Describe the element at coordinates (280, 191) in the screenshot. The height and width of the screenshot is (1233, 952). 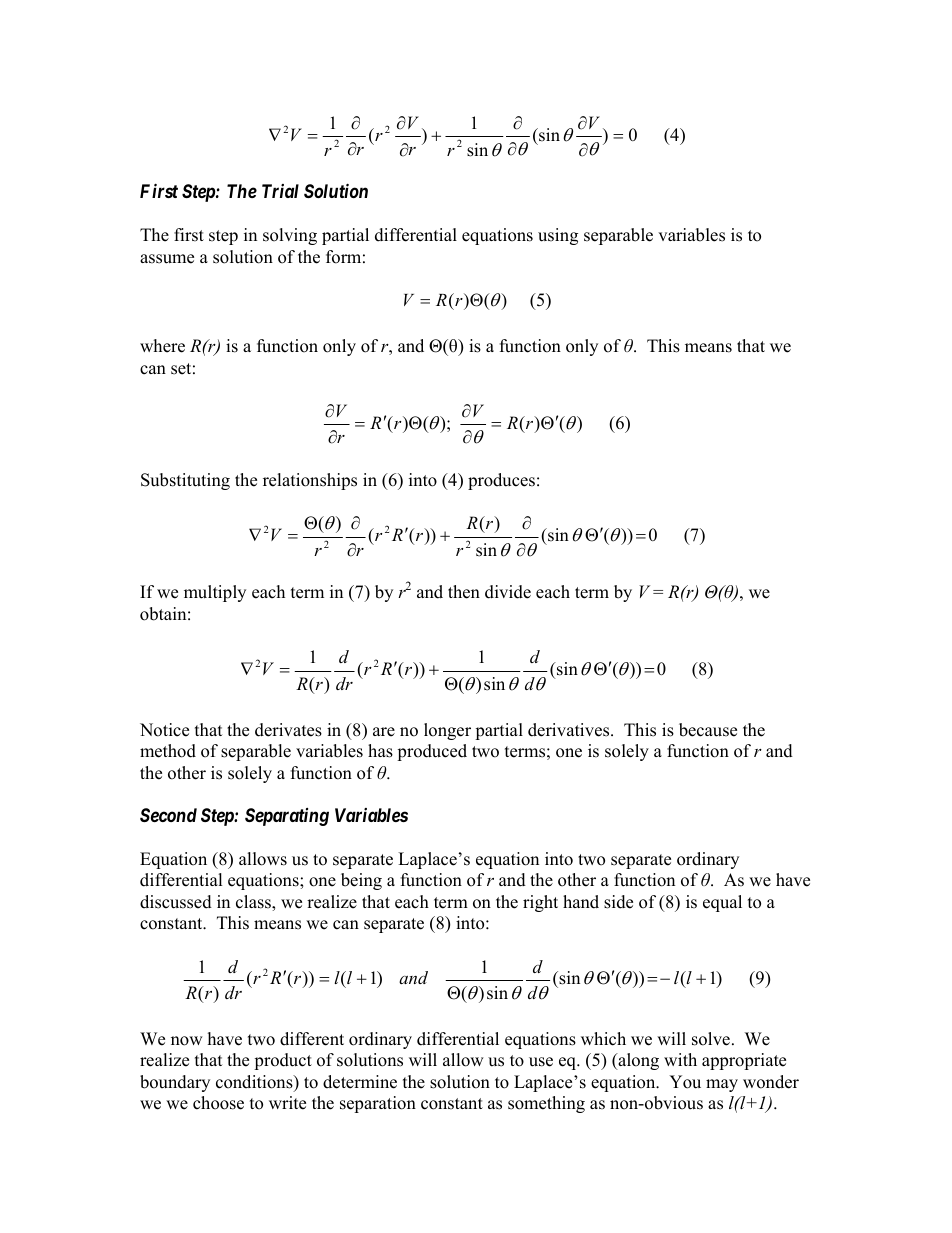
I see `Trial` at that location.
